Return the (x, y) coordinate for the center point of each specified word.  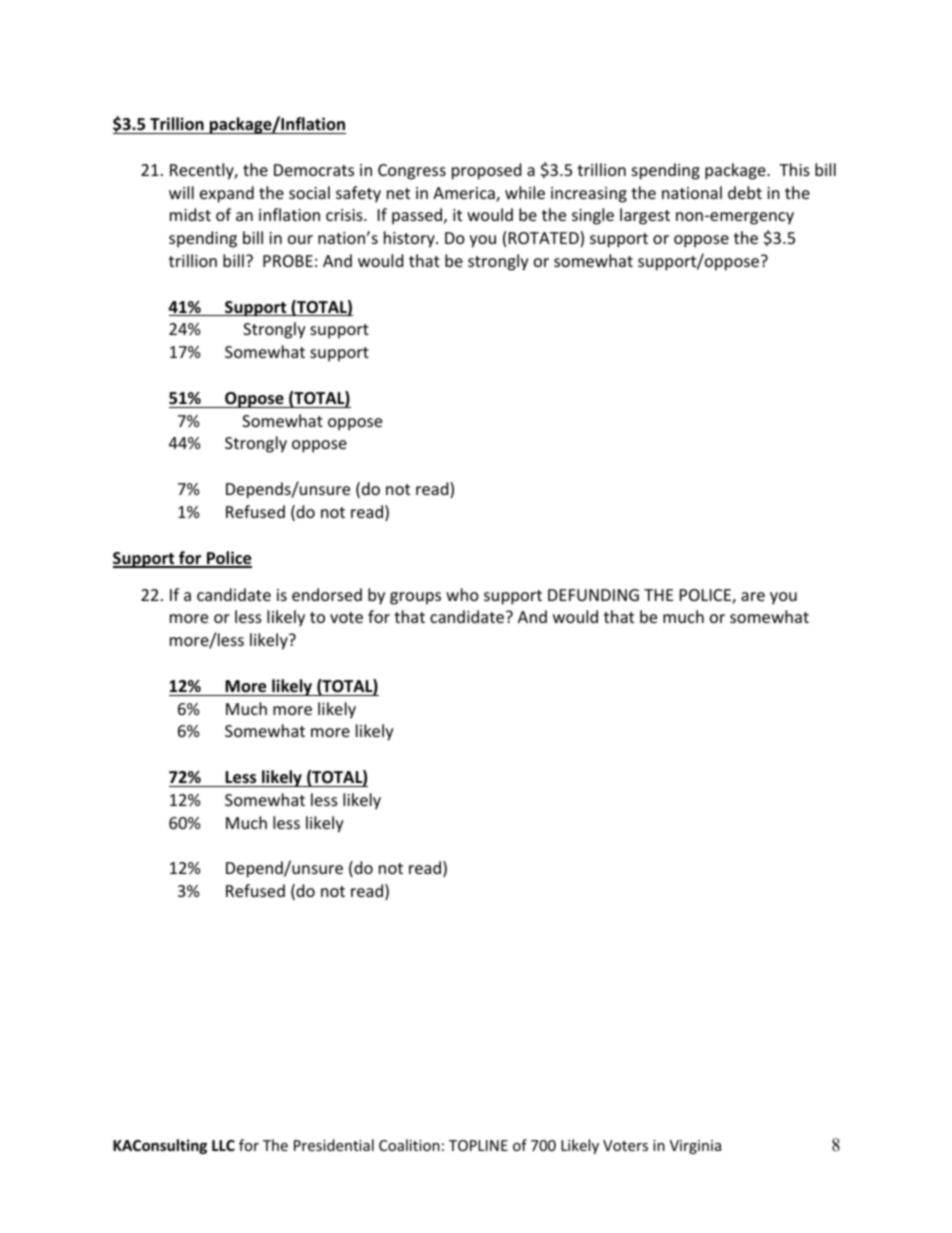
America (465, 194)
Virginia (695, 1147)
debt (745, 192)
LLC (223, 1145)
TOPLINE (478, 1145)
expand (227, 194)
